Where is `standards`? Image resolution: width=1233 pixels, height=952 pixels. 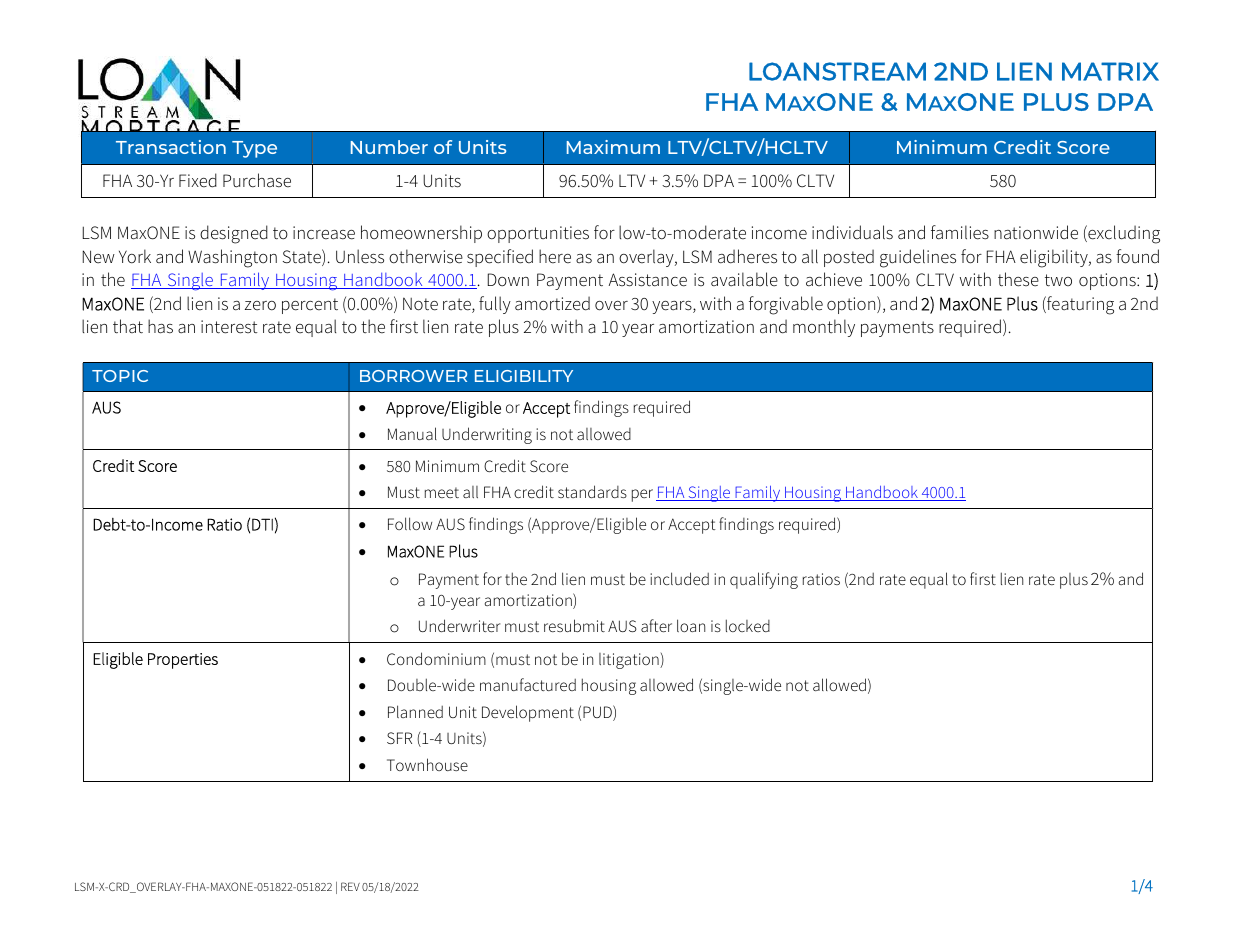 standards is located at coordinates (592, 491).
